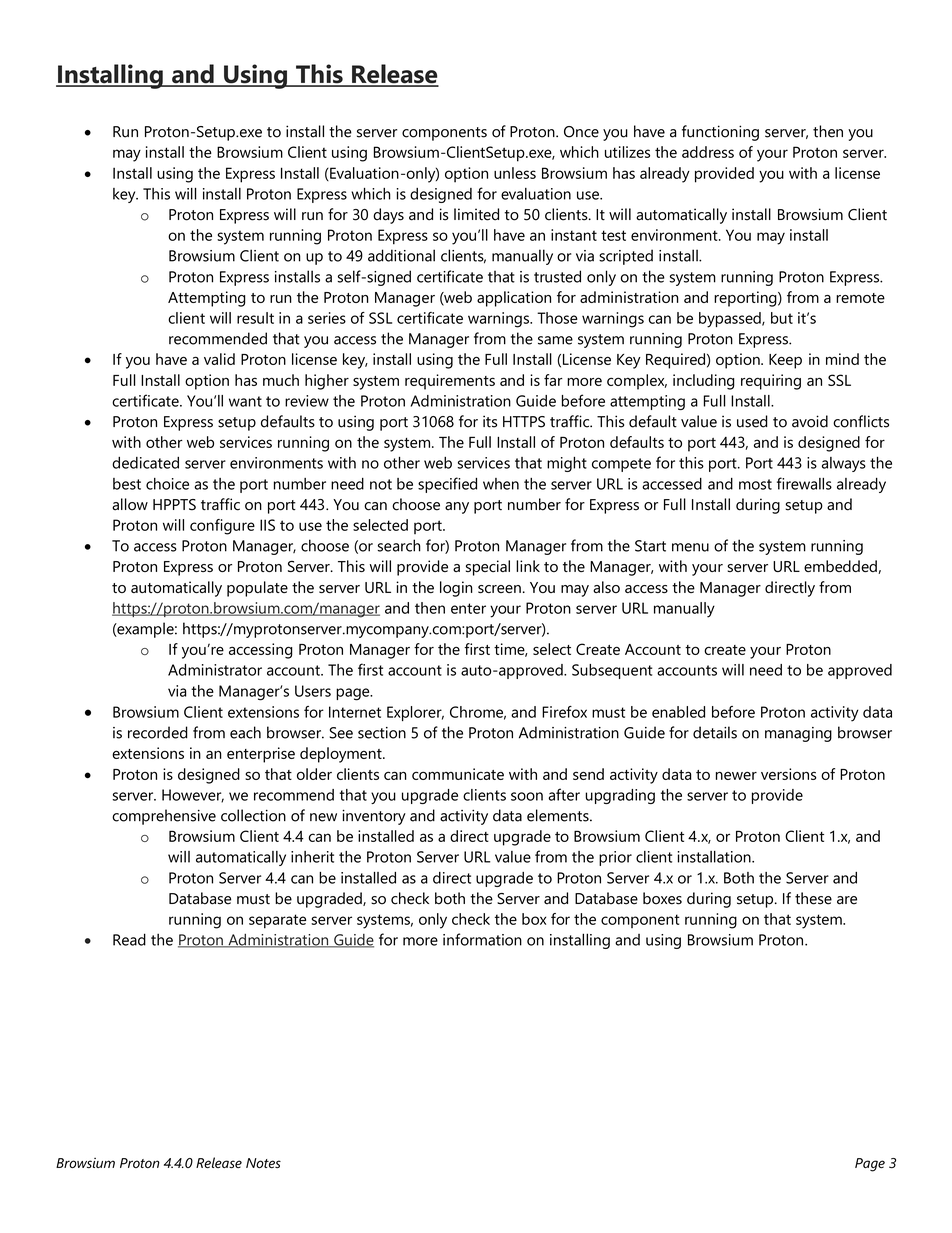 This page has height=1233, width=952. What do you see at coordinates (789, 774) in the page?
I see `versions` at bounding box center [789, 774].
